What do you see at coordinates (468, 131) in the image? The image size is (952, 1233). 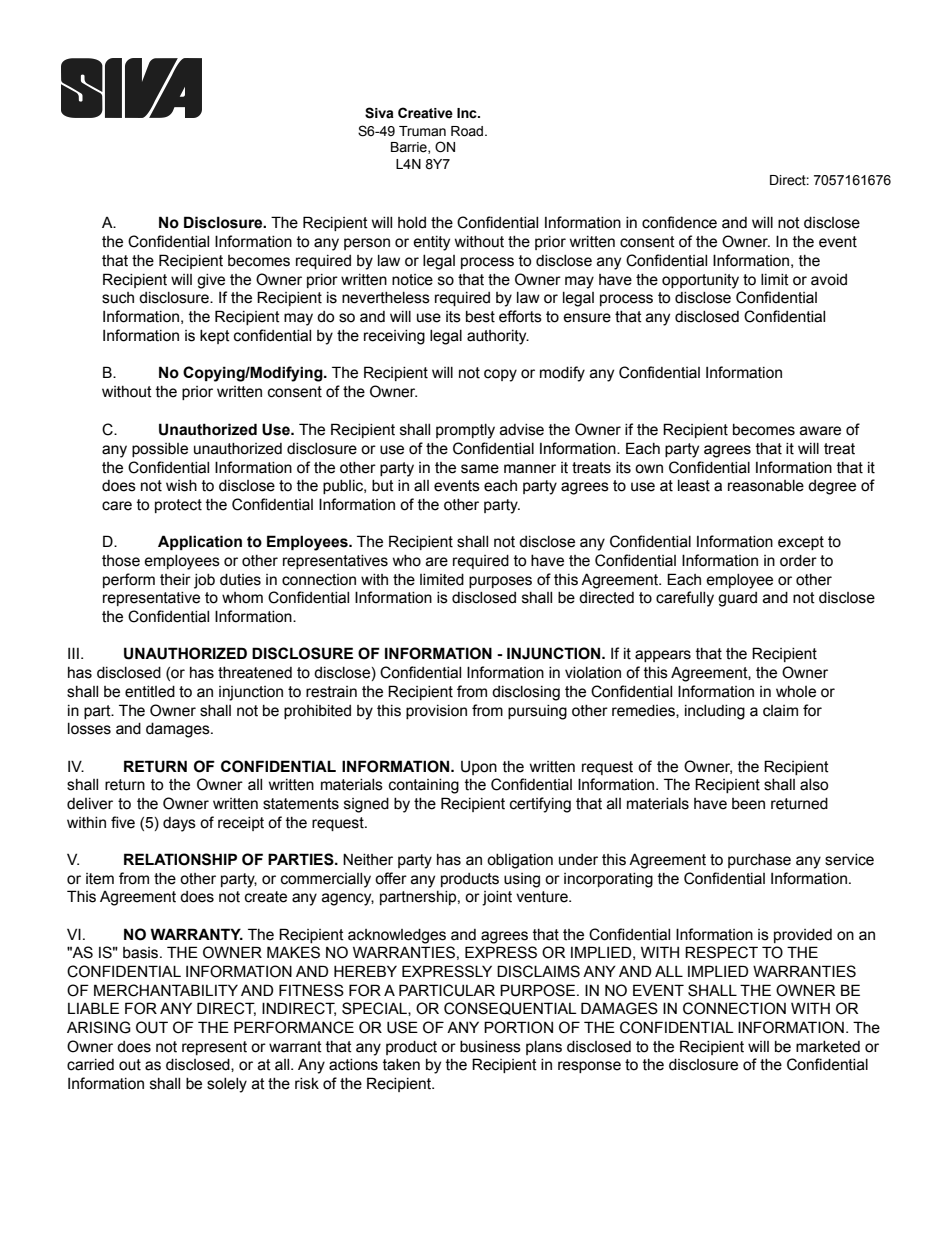 I see `Road` at bounding box center [468, 131].
